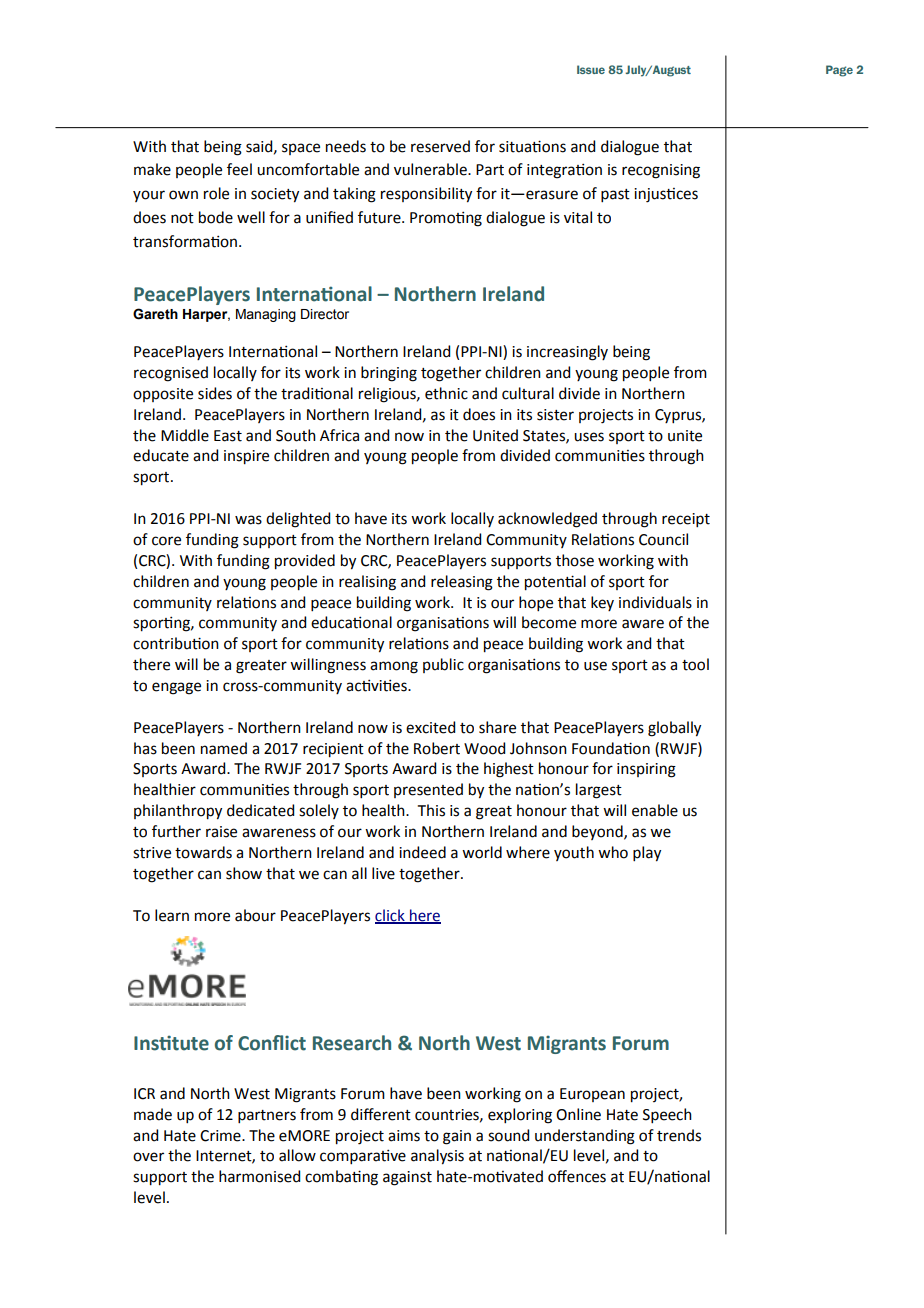 The width and height of the screenshot is (924, 1308). What do you see at coordinates (536, 603) in the screenshot?
I see `hope` at bounding box center [536, 603].
